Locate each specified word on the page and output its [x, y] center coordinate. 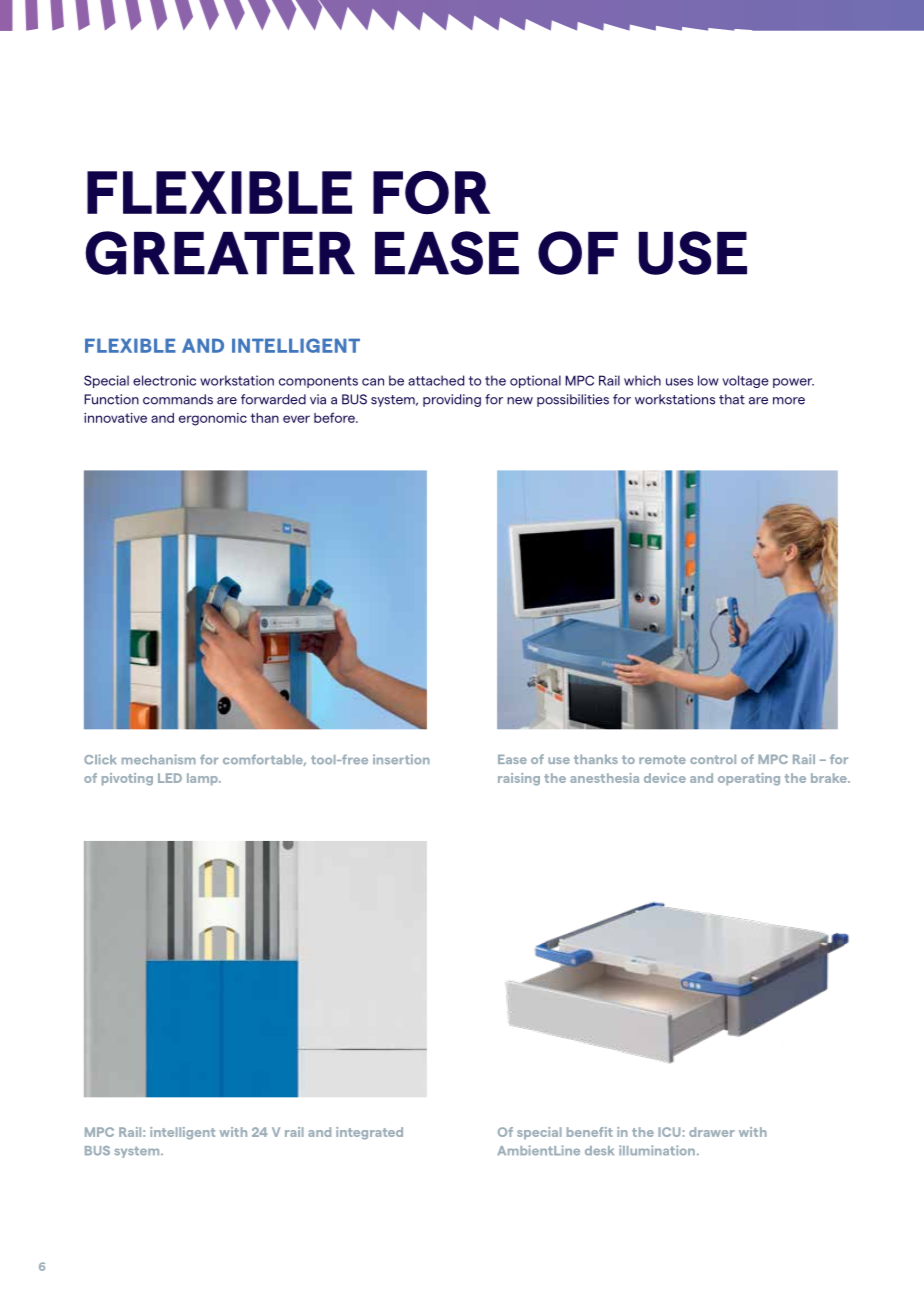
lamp [203, 779]
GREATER [220, 253]
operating [749, 779]
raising [519, 779]
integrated [369, 1133]
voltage [745, 381]
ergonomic [213, 419]
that [732, 399]
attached [436, 380]
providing [452, 400]
